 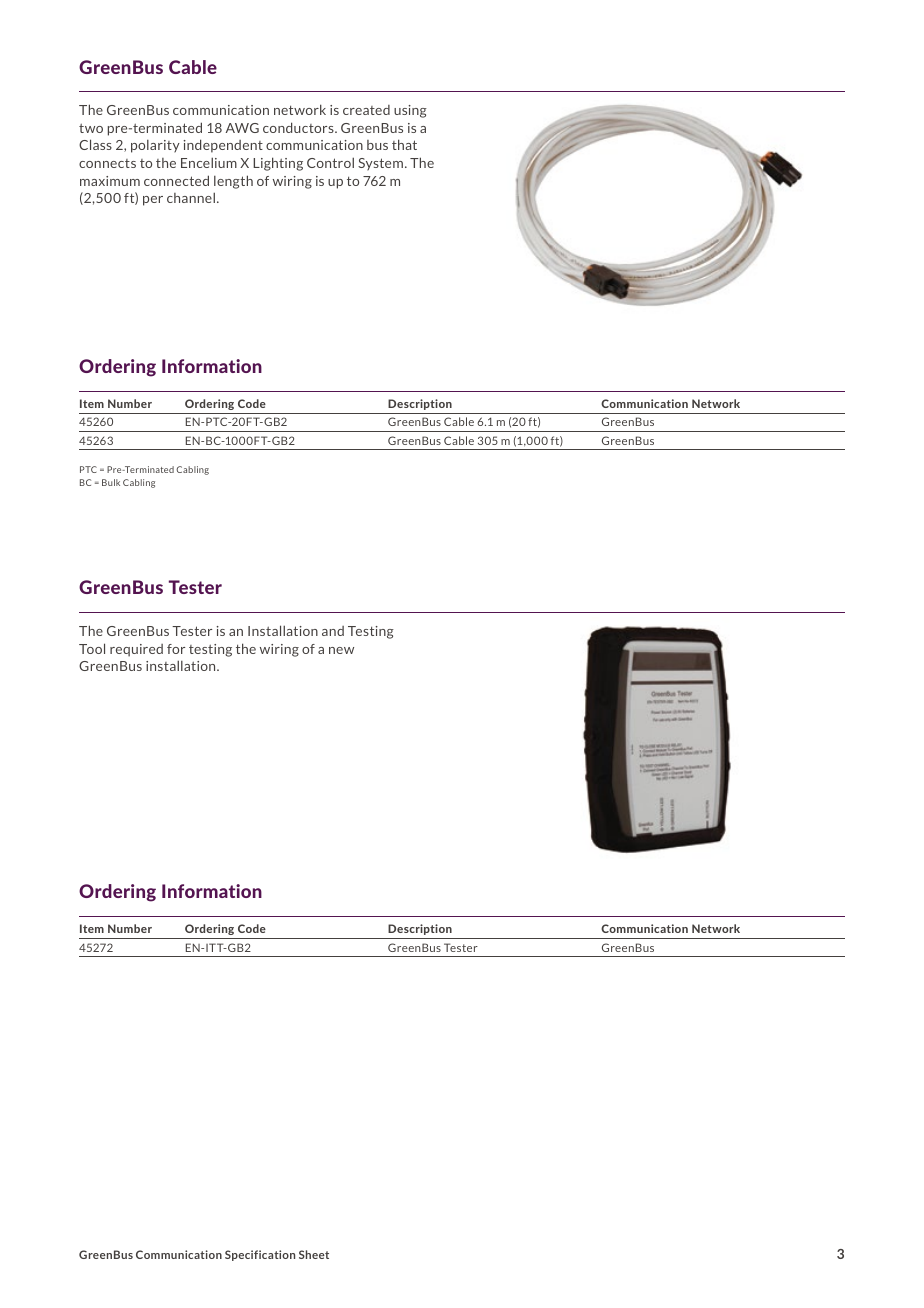 I want to click on and, so click(x=333, y=631).
